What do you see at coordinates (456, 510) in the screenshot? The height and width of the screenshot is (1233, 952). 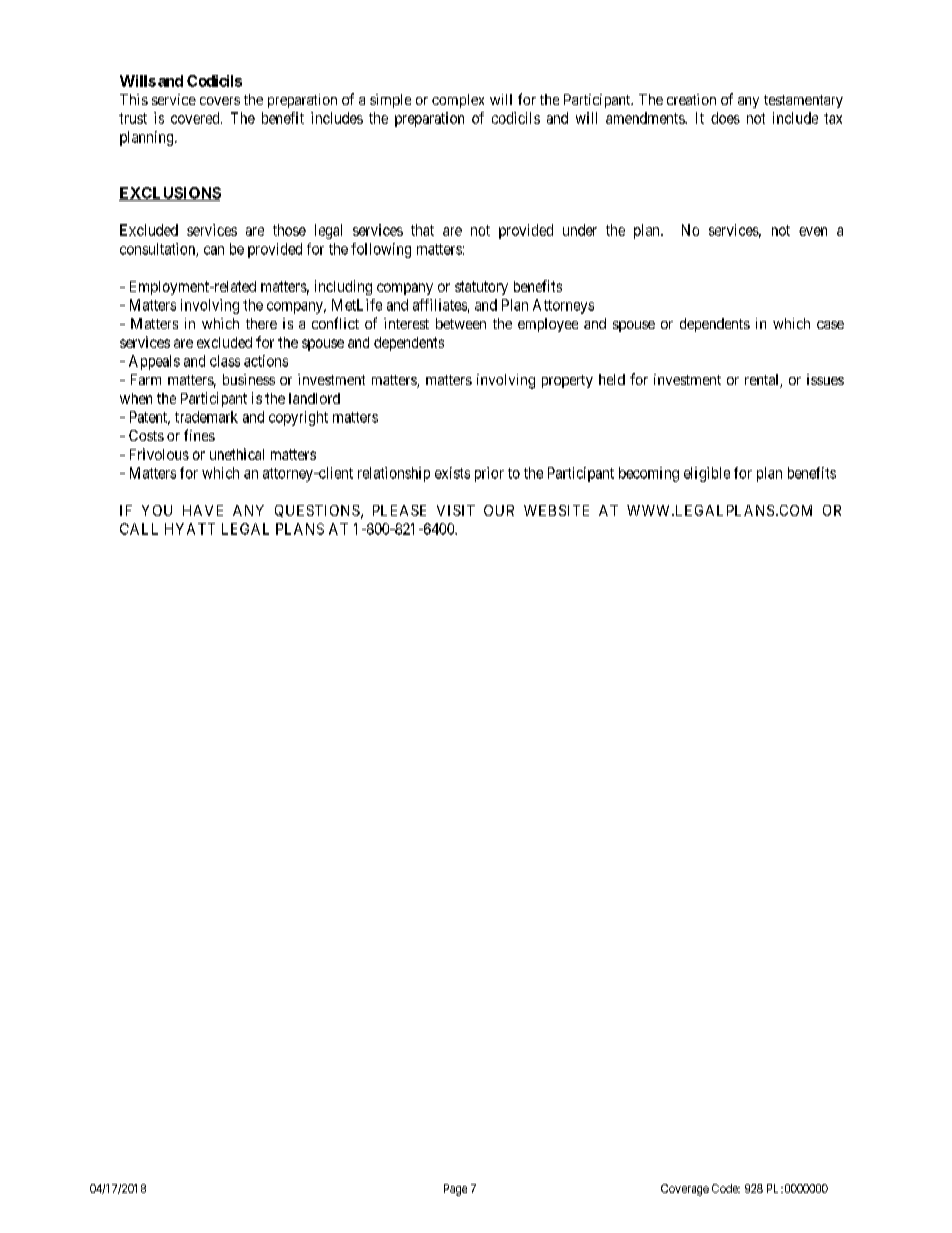 I see `VISIT` at bounding box center [456, 510].
